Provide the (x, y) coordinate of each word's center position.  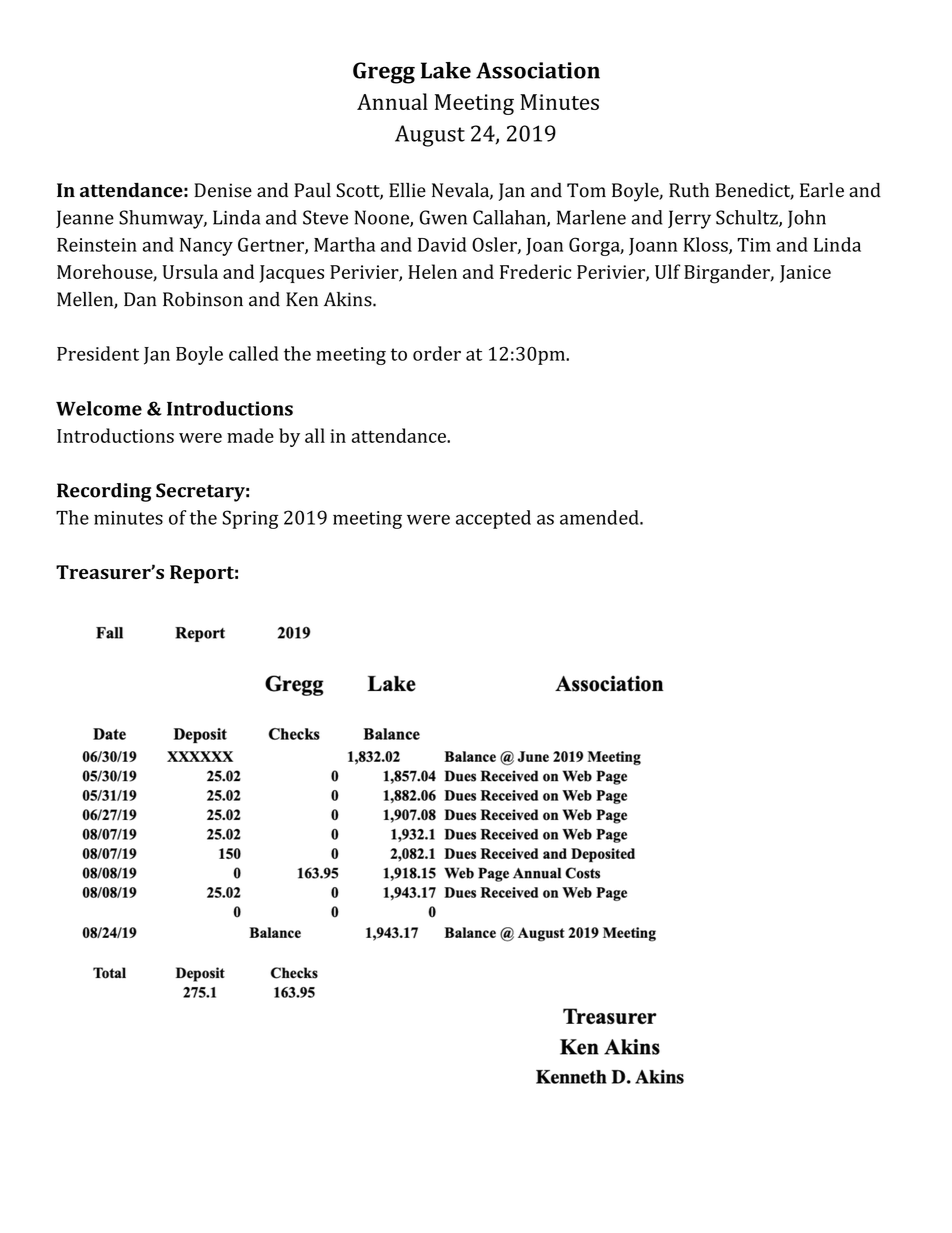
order (437, 353)
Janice (805, 274)
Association (538, 70)
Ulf (667, 271)
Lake (446, 70)
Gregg (384, 73)
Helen (432, 271)
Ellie (407, 190)
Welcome (99, 408)
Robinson (203, 299)
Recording (104, 492)
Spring (250, 519)
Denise (223, 190)
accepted (493, 519)
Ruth (689, 190)
